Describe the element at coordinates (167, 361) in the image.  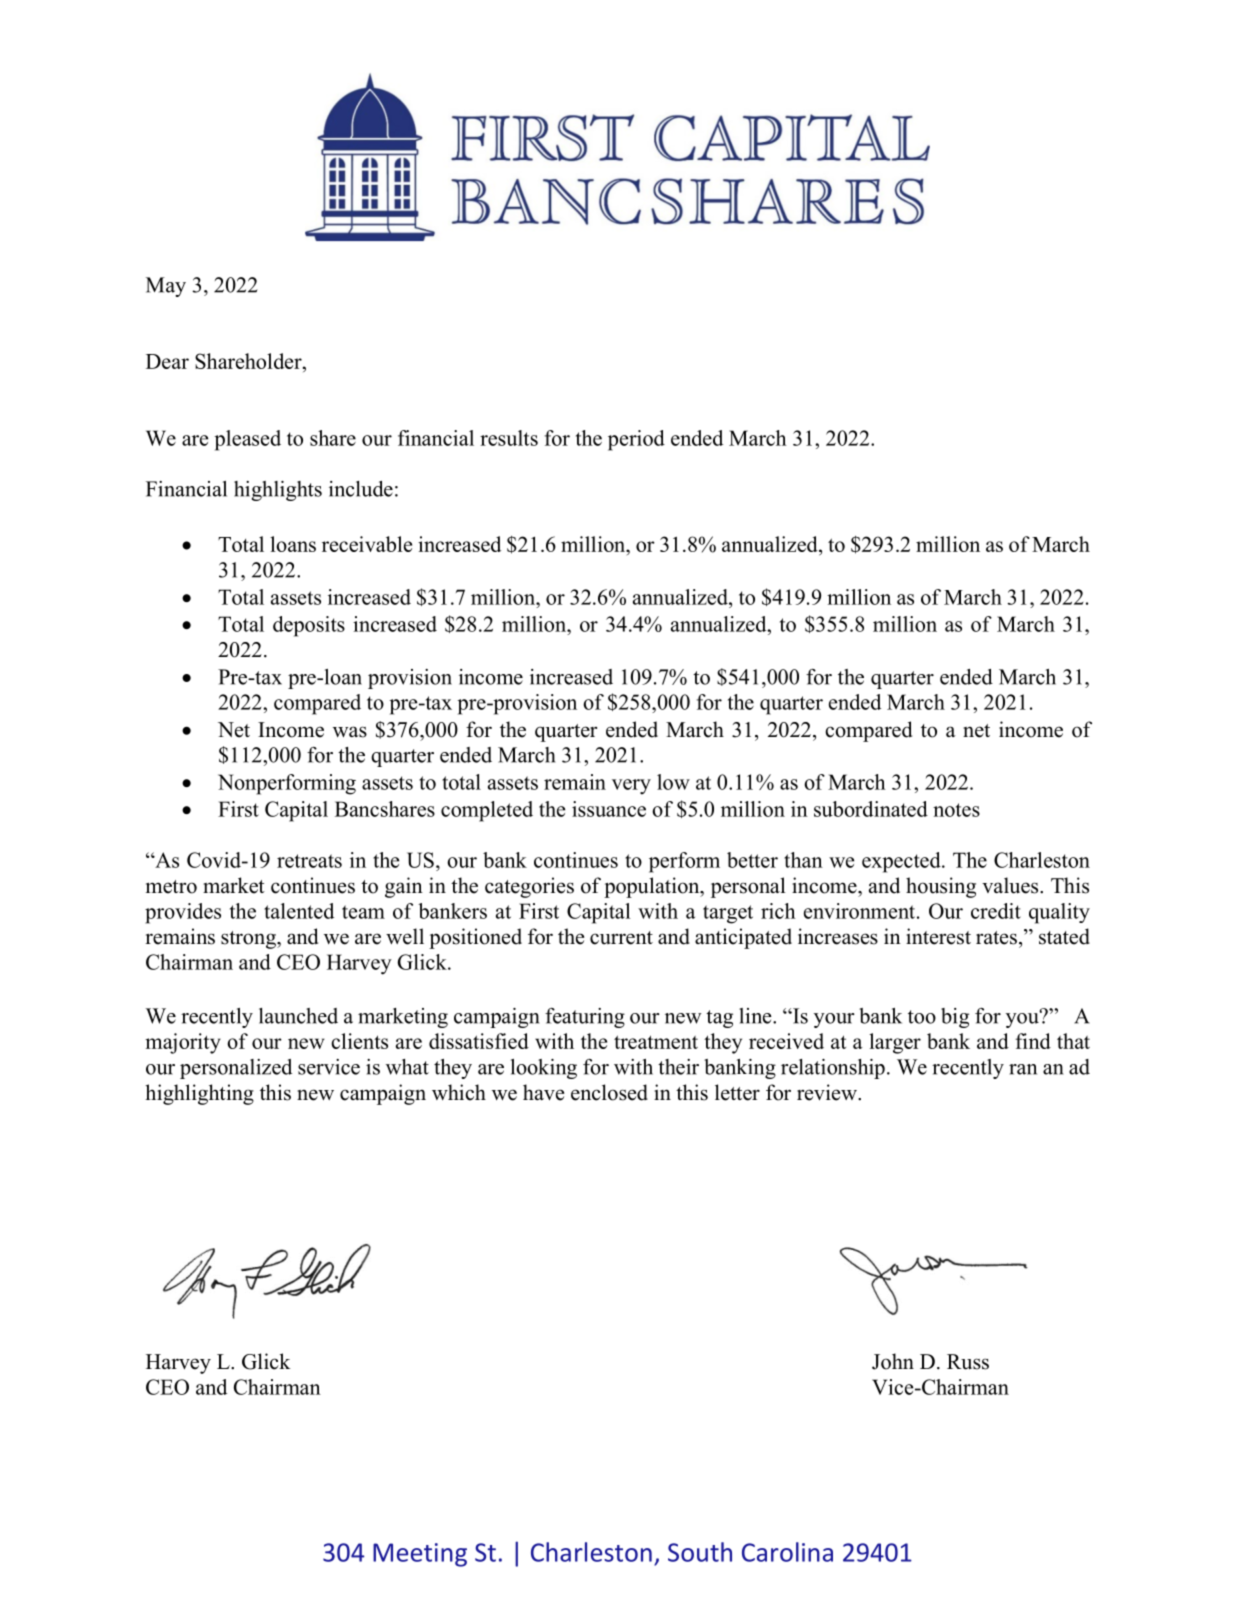
I see `Dear` at that location.
